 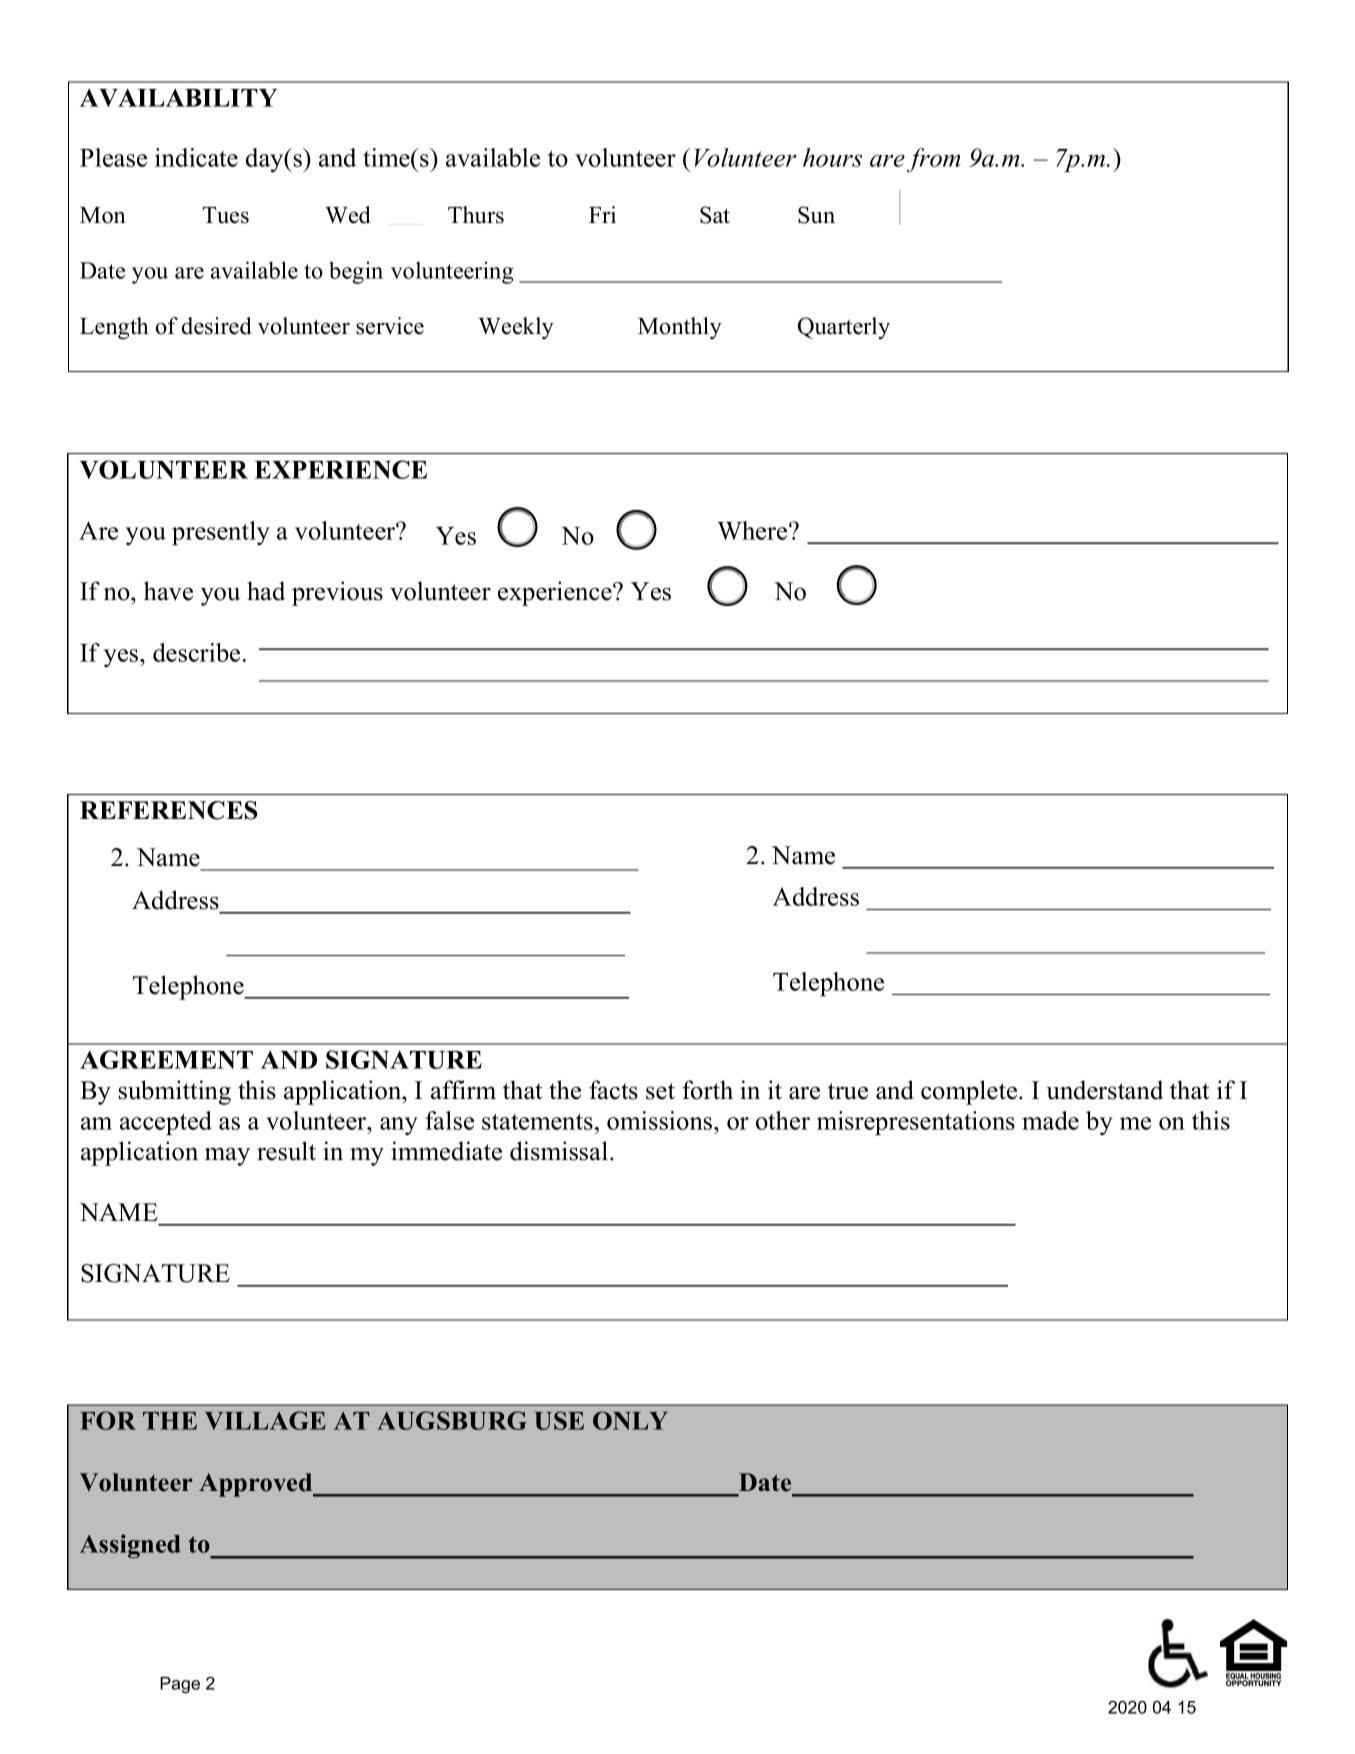 What do you see at coordinates (613, 1090) in the document?
I see `facts` at bounding box center [613, 1090].
